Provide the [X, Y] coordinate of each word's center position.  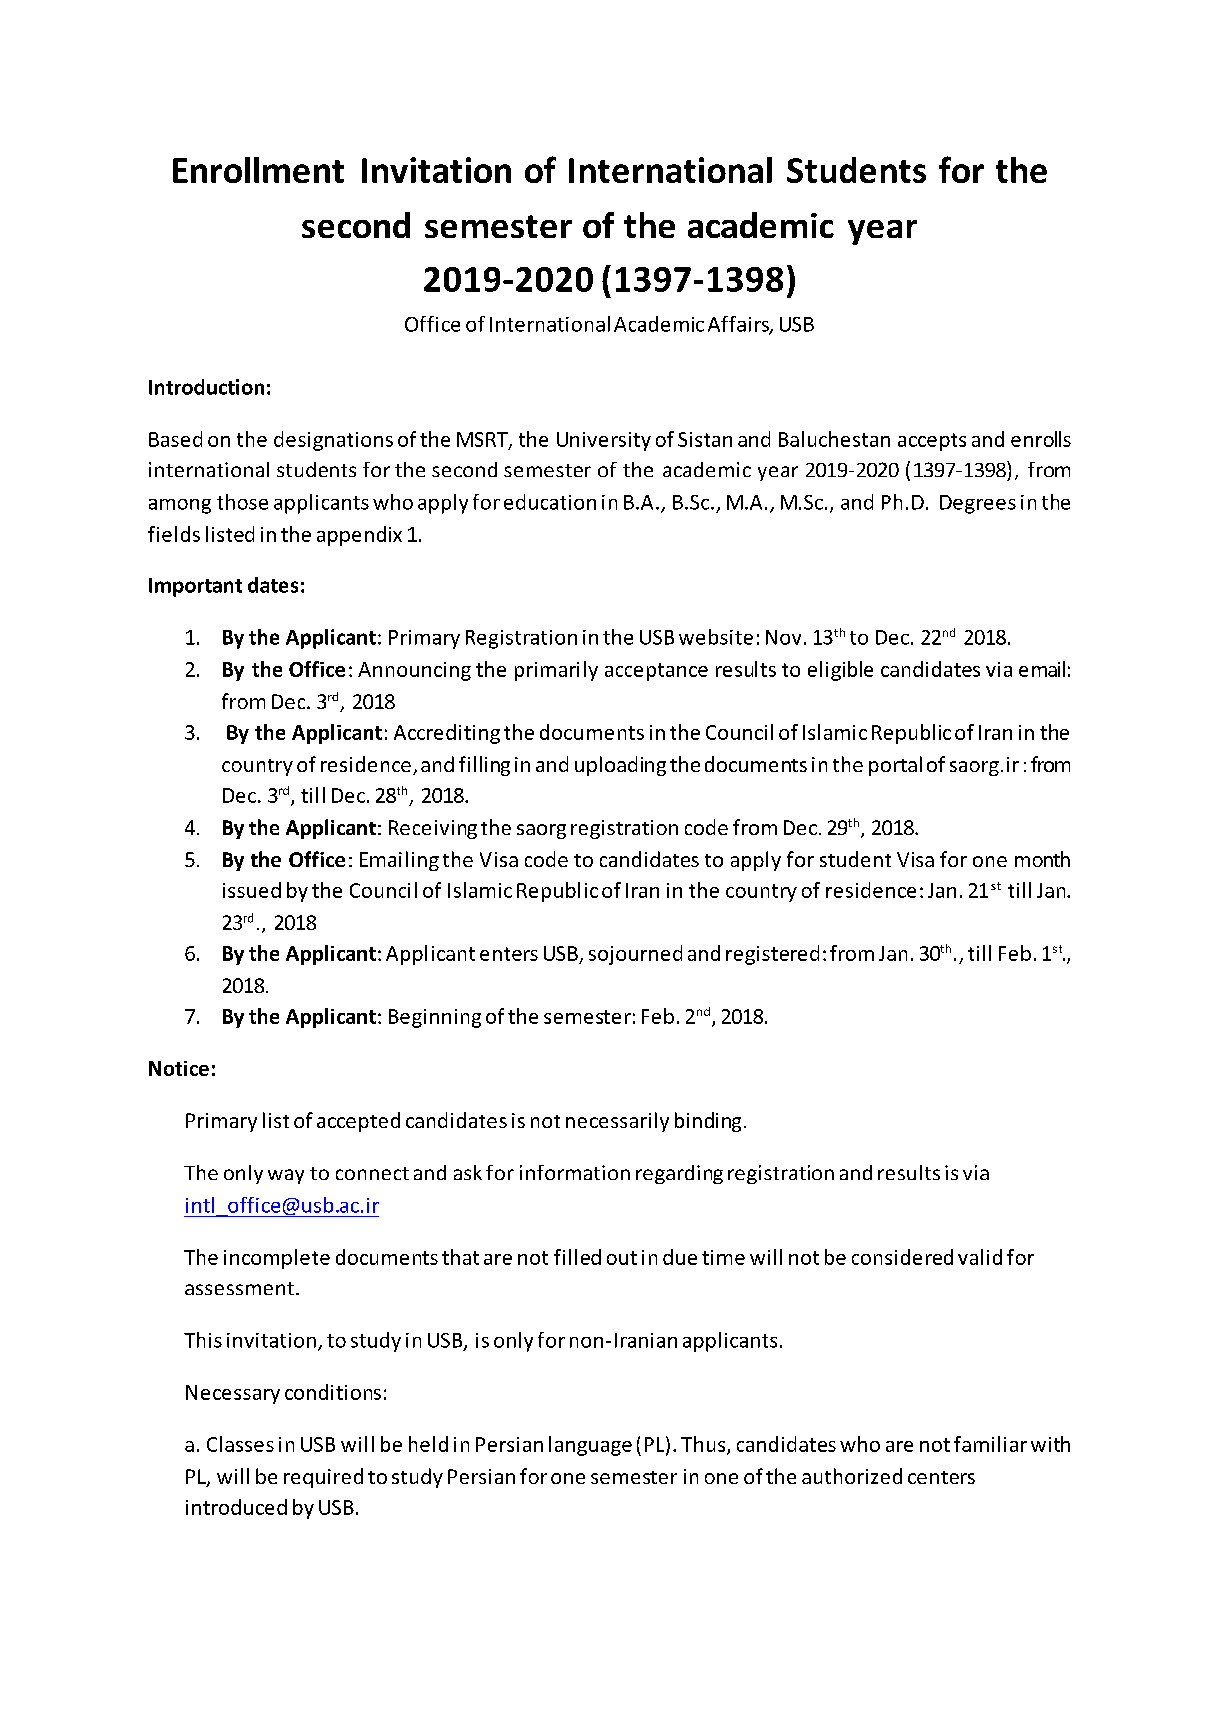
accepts [932, 442]
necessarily [617, 1122]
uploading [620, 766]
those [242, 502]
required [323, 1478]
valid [980, 1257]
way [286, 1176]
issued [252, 890]
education [550, 502]
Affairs [739, 325]
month [1042, 859]
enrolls [1041, 439]
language [590, 1446]
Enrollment [258, 170]
